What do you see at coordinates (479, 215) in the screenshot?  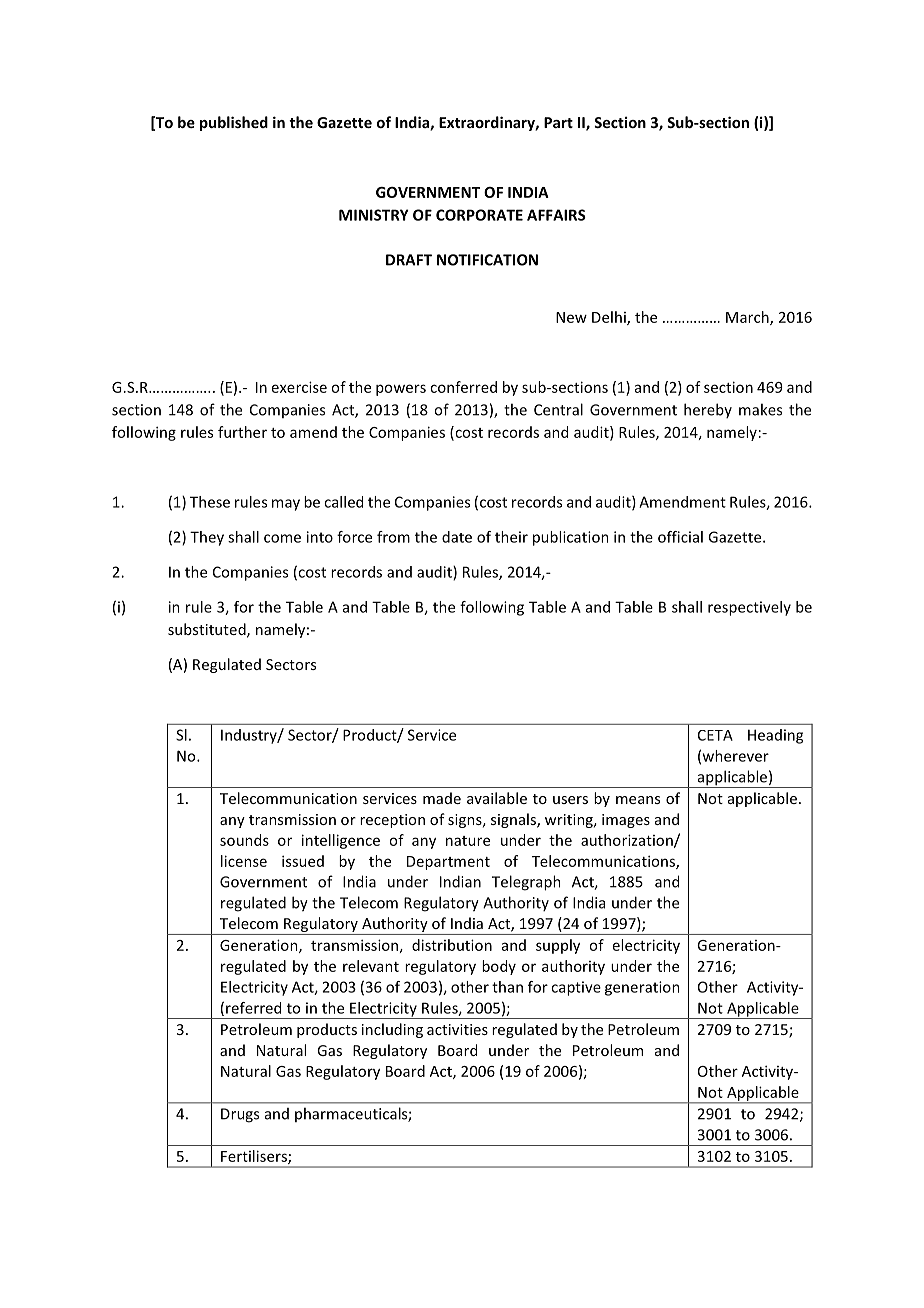 I see `CORPORATE` at bounding box center [479, 215].
